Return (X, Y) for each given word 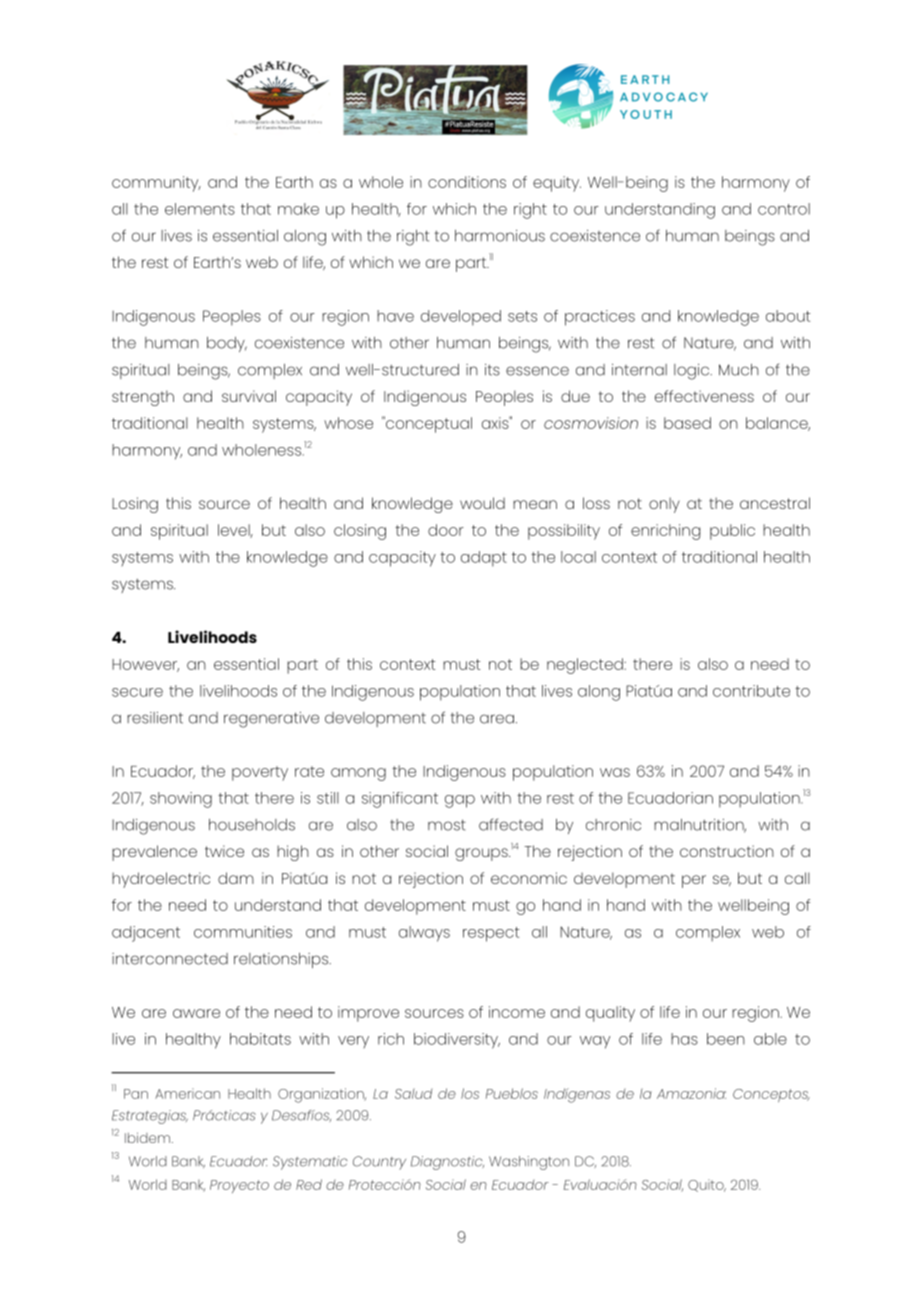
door (446, 530)
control (784, 209)
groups (482, 854)
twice (224, 851)
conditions (467, 182)
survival (249, 396)
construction (727, 851)
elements (200, 209)
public (732, 532)
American (187, 1093)
